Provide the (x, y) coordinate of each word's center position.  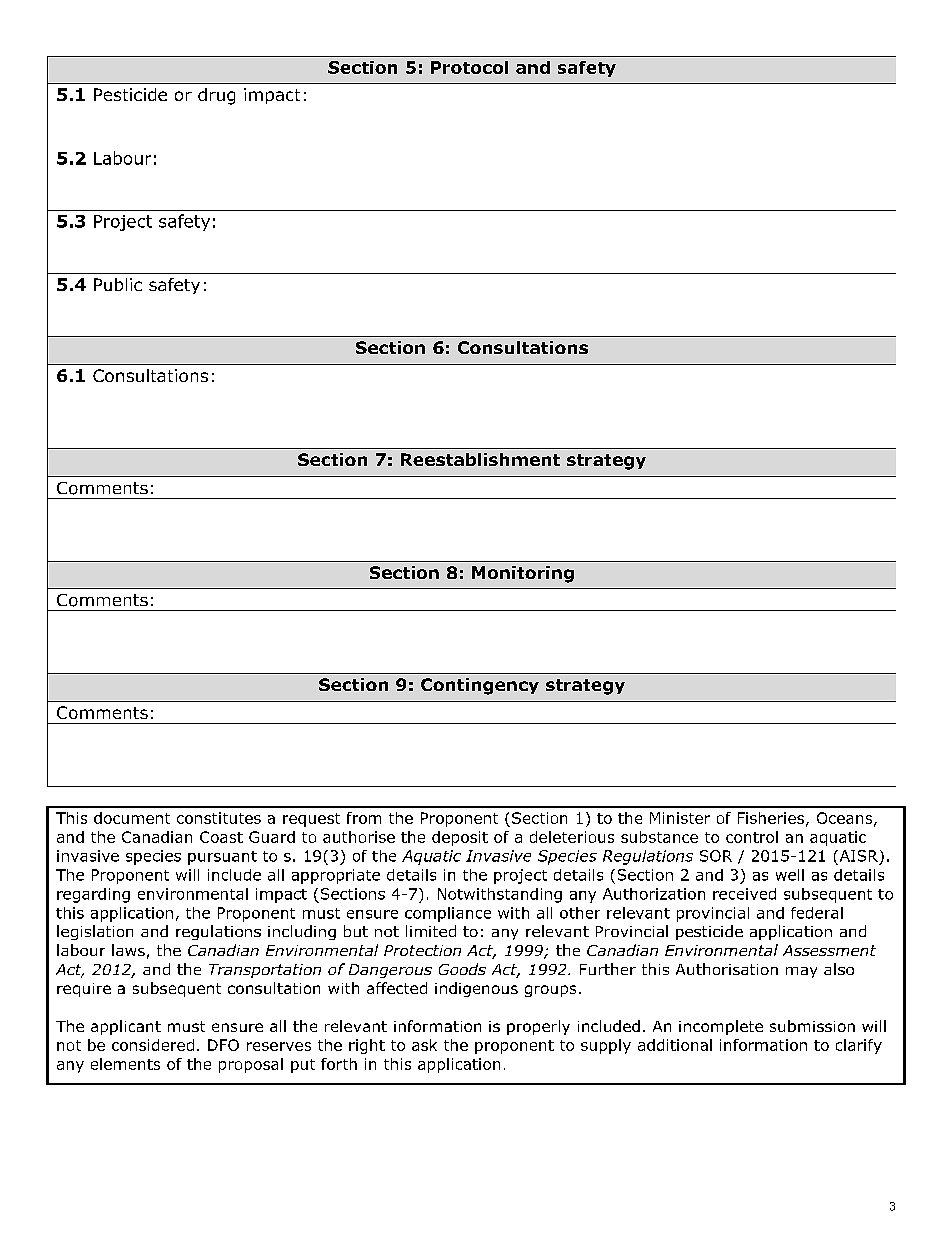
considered (153, 1045)
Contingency (480, 686)
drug (216, 96)
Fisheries (771, 818)
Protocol (469, 67)
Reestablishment (480, 459)
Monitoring (523, 574)
